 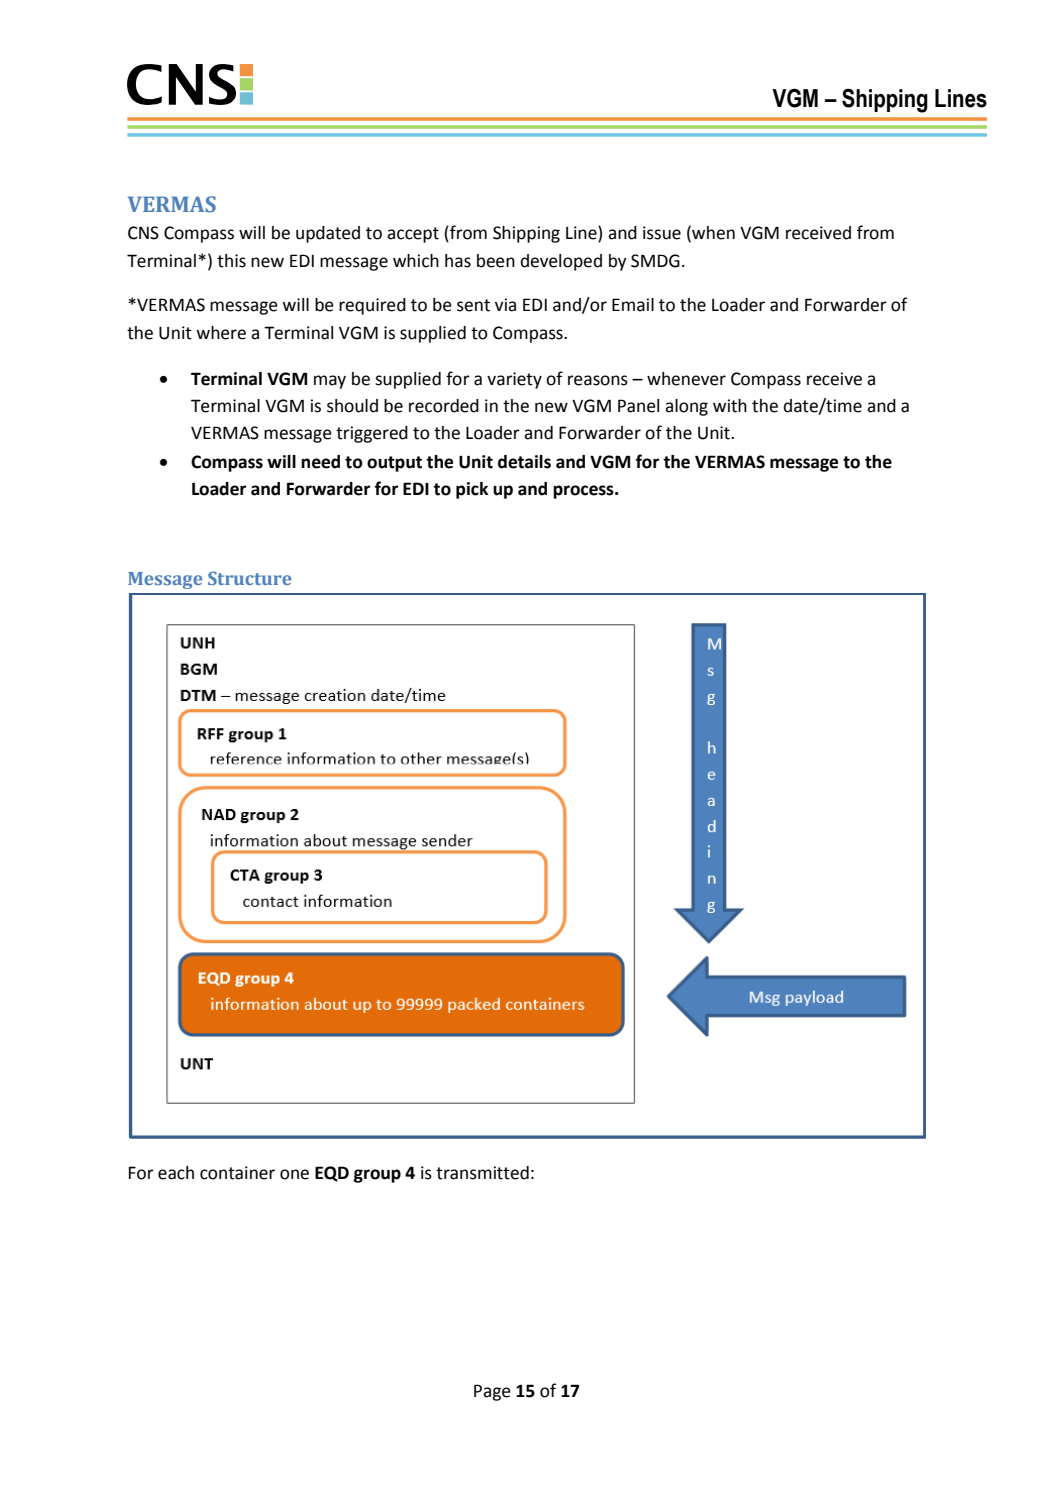 What do you see at coordinates (416, 261) in the page?
I see `which` at bounding box center [416, 261].
